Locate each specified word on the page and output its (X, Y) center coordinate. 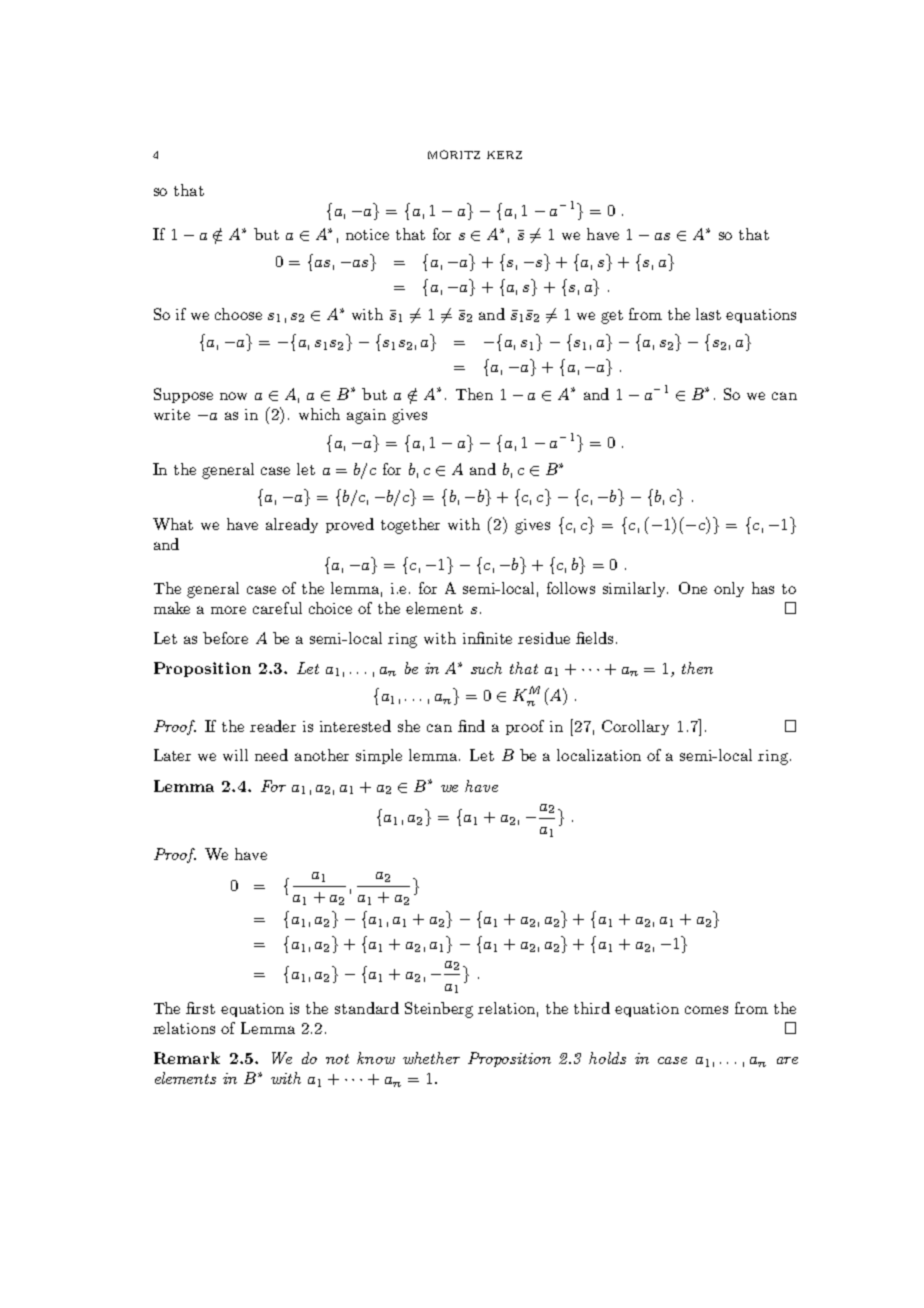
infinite (487, 638)
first (200, 1008)
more (228, 610)
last (708, 314)
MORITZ (454, 154)
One (693, 588)
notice (367, 234)
